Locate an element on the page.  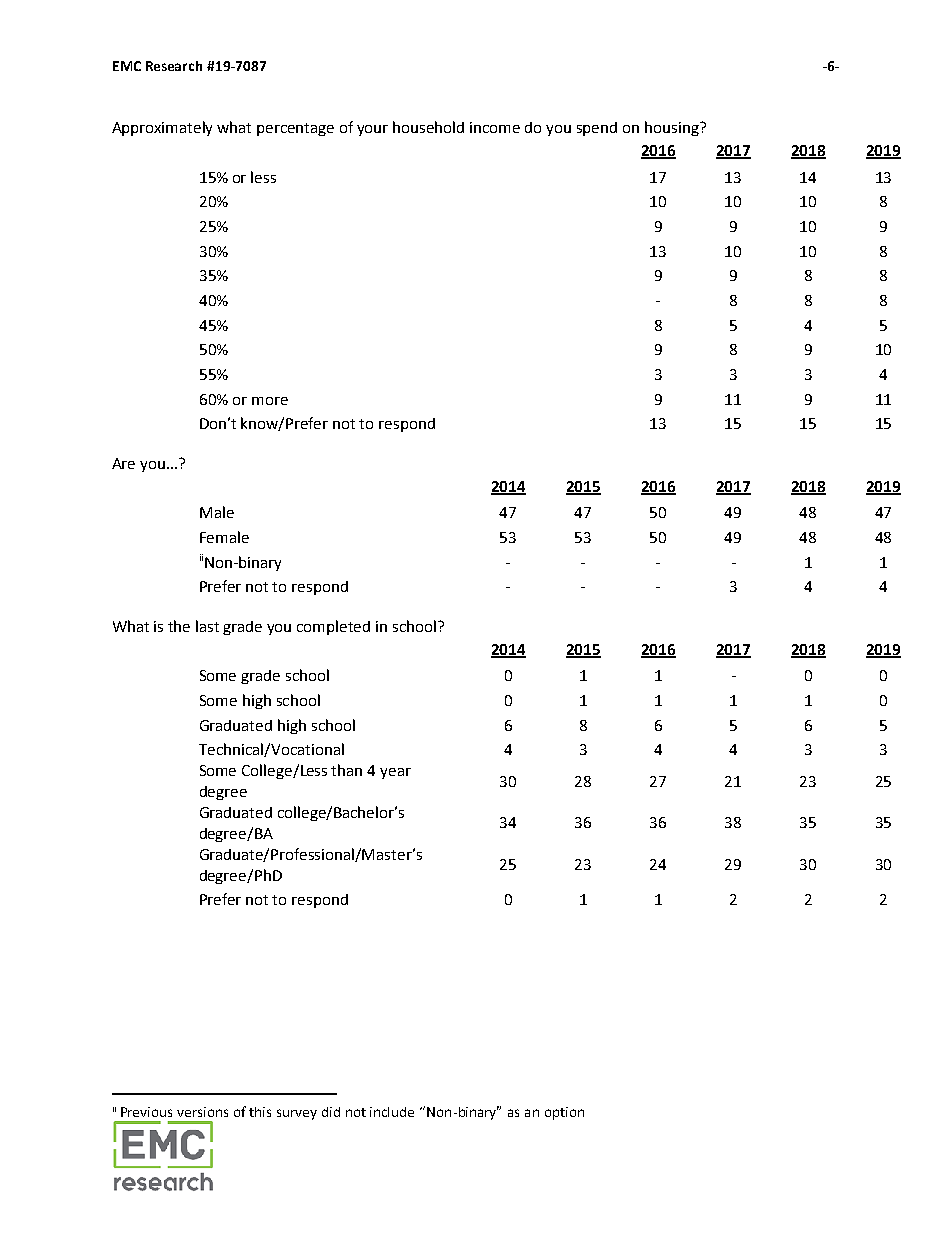
your is located at coordinates (372, 130).
